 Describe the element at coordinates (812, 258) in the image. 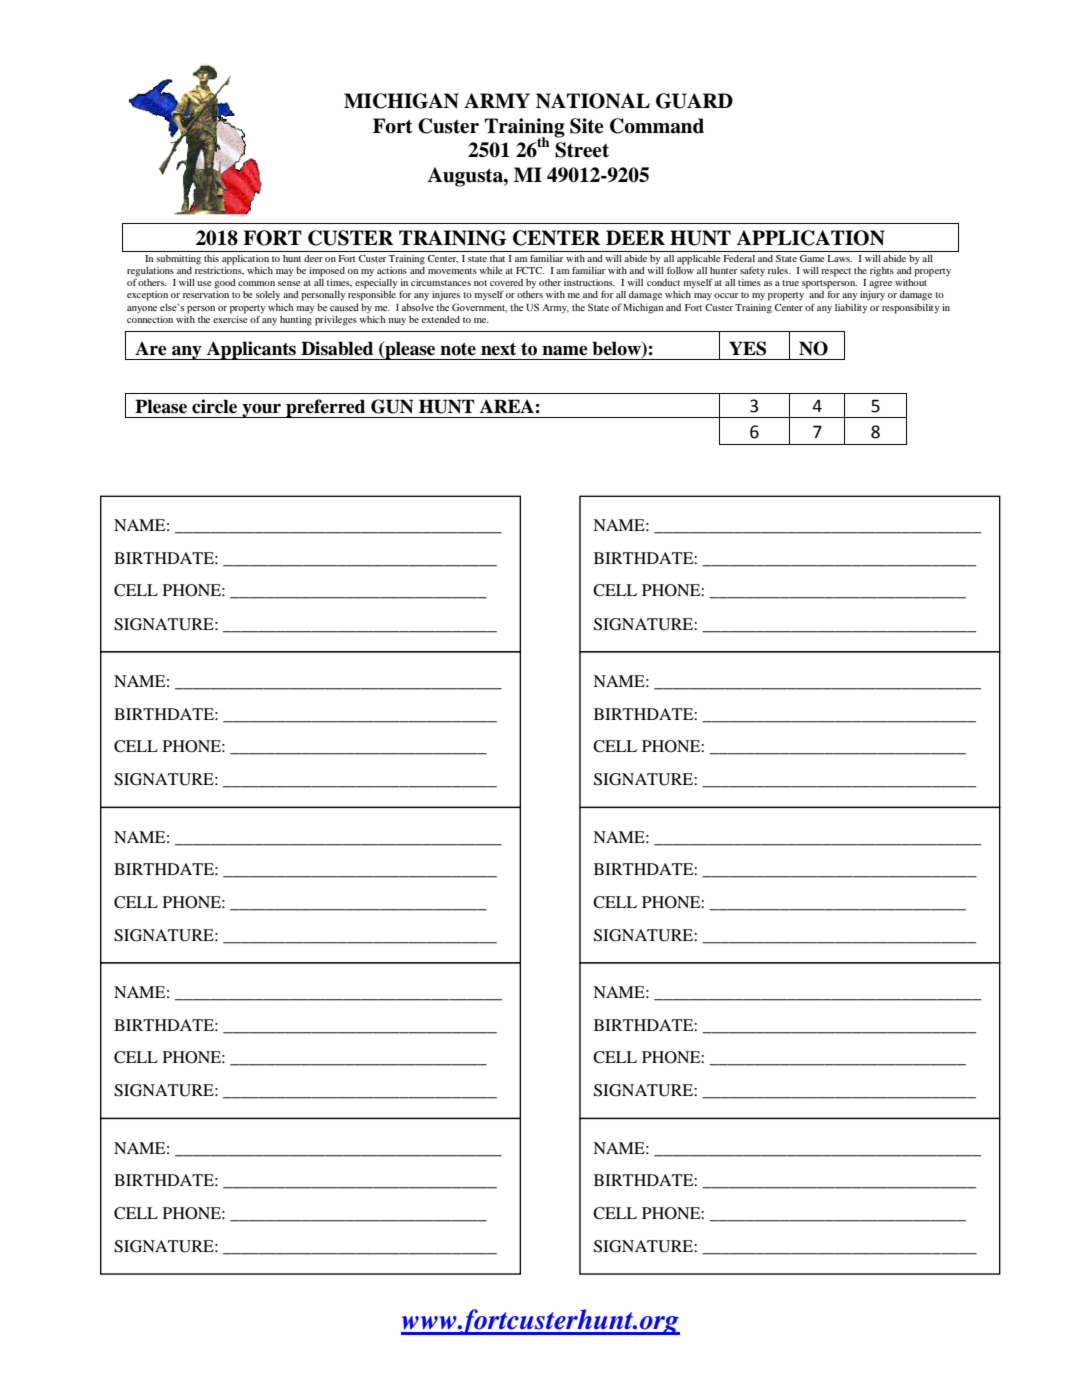

I see `Game` at that location.
